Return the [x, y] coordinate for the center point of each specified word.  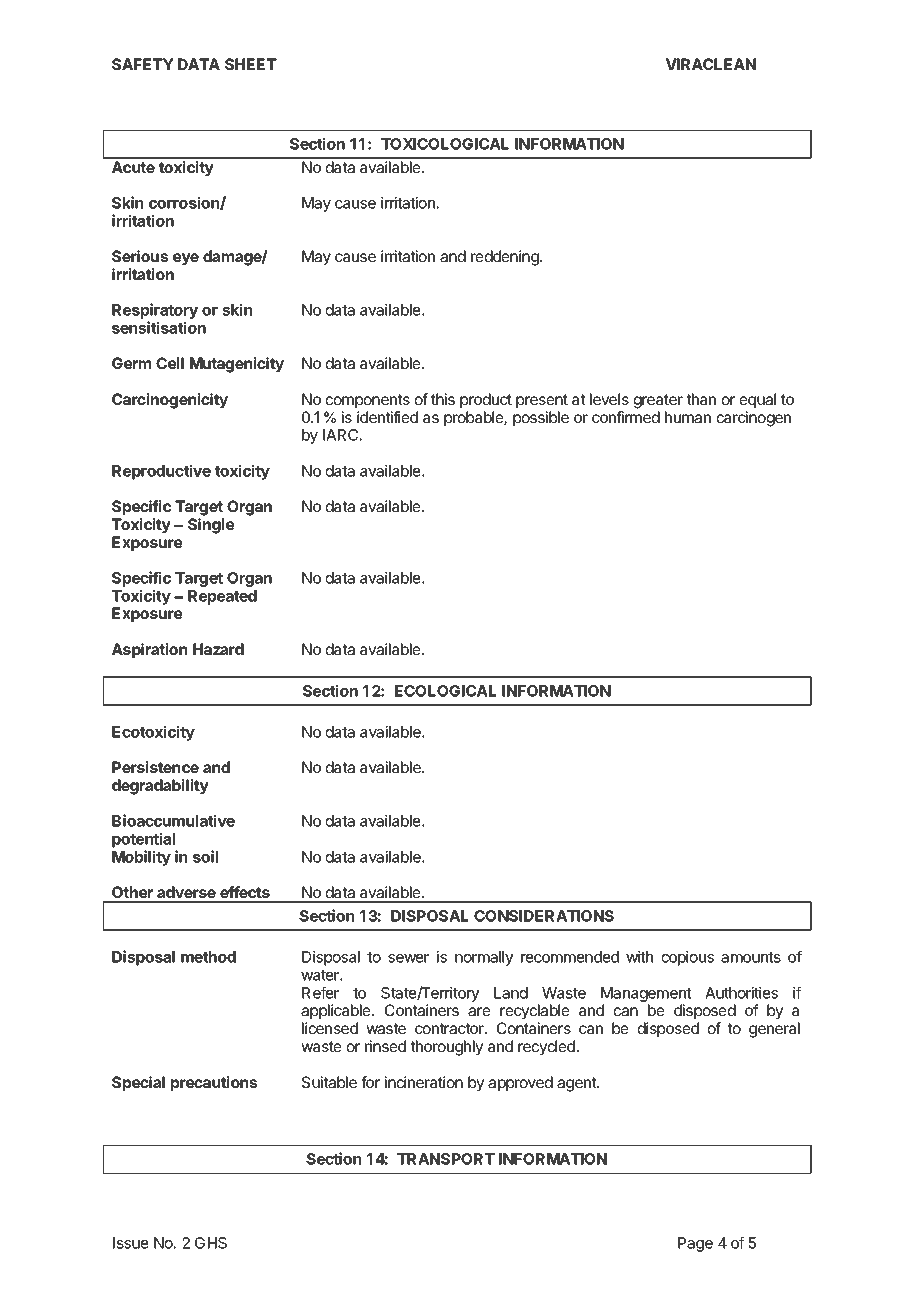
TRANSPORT [446, 1159]
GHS [211, 1243]
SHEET [251, 64]
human [688, 417]
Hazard [218, 649]
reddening [506, 258]
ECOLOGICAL [445, 691]
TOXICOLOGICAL [445, 144]
